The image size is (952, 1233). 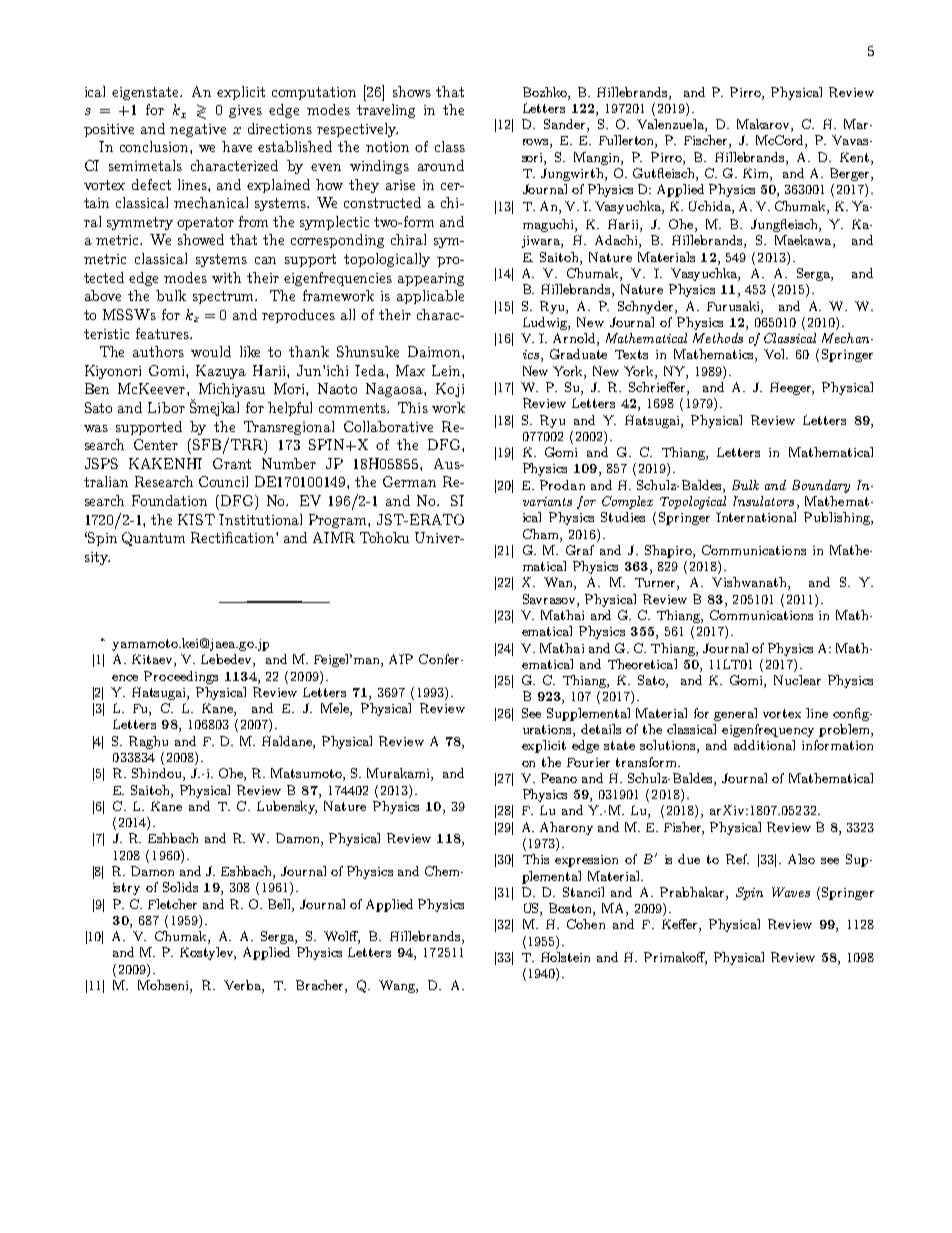 I want to click on International, so click(x=756, y=517).
